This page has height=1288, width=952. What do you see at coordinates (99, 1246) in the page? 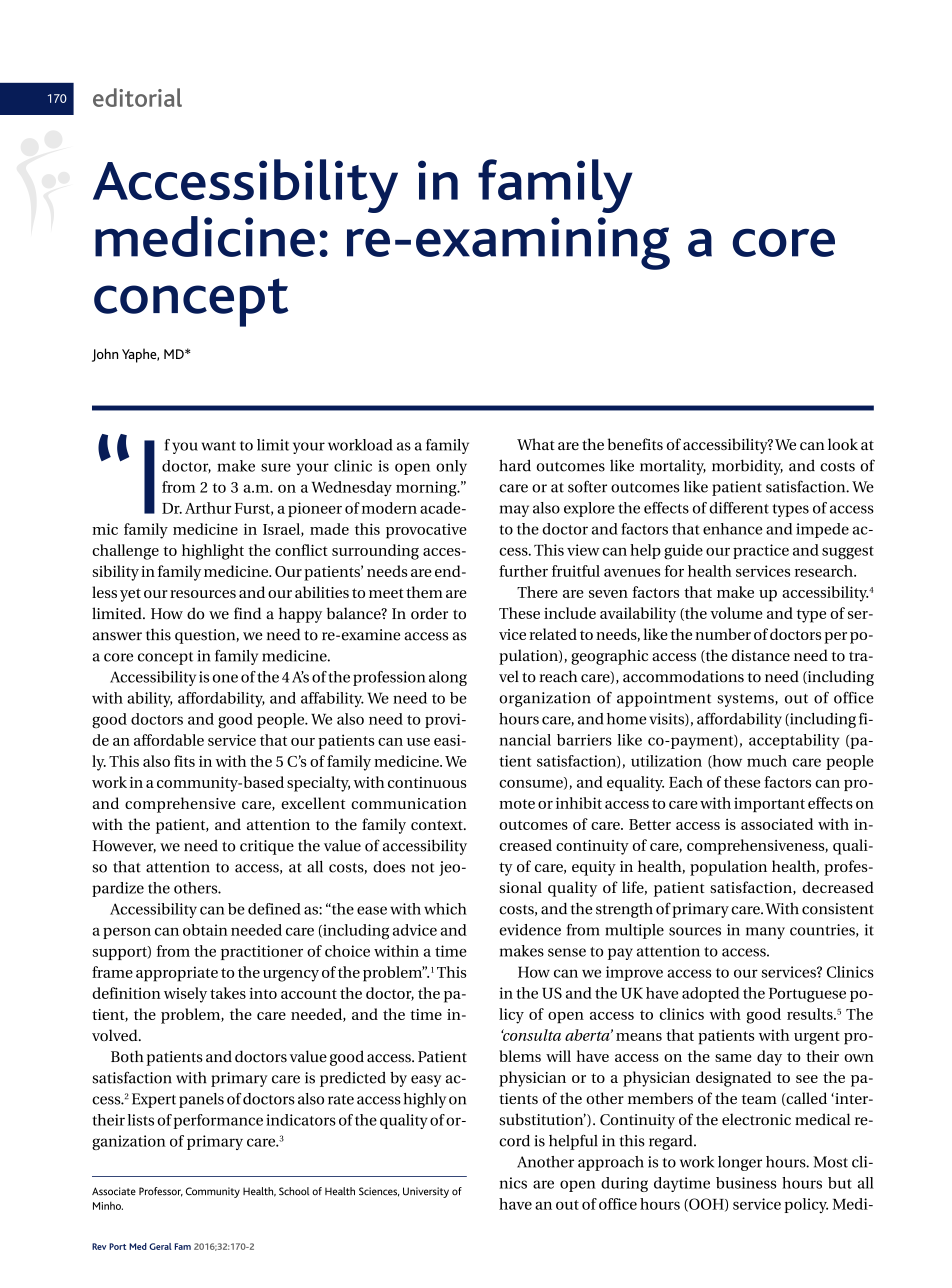
I see `Rev` at bounding box center [99, 1246].
